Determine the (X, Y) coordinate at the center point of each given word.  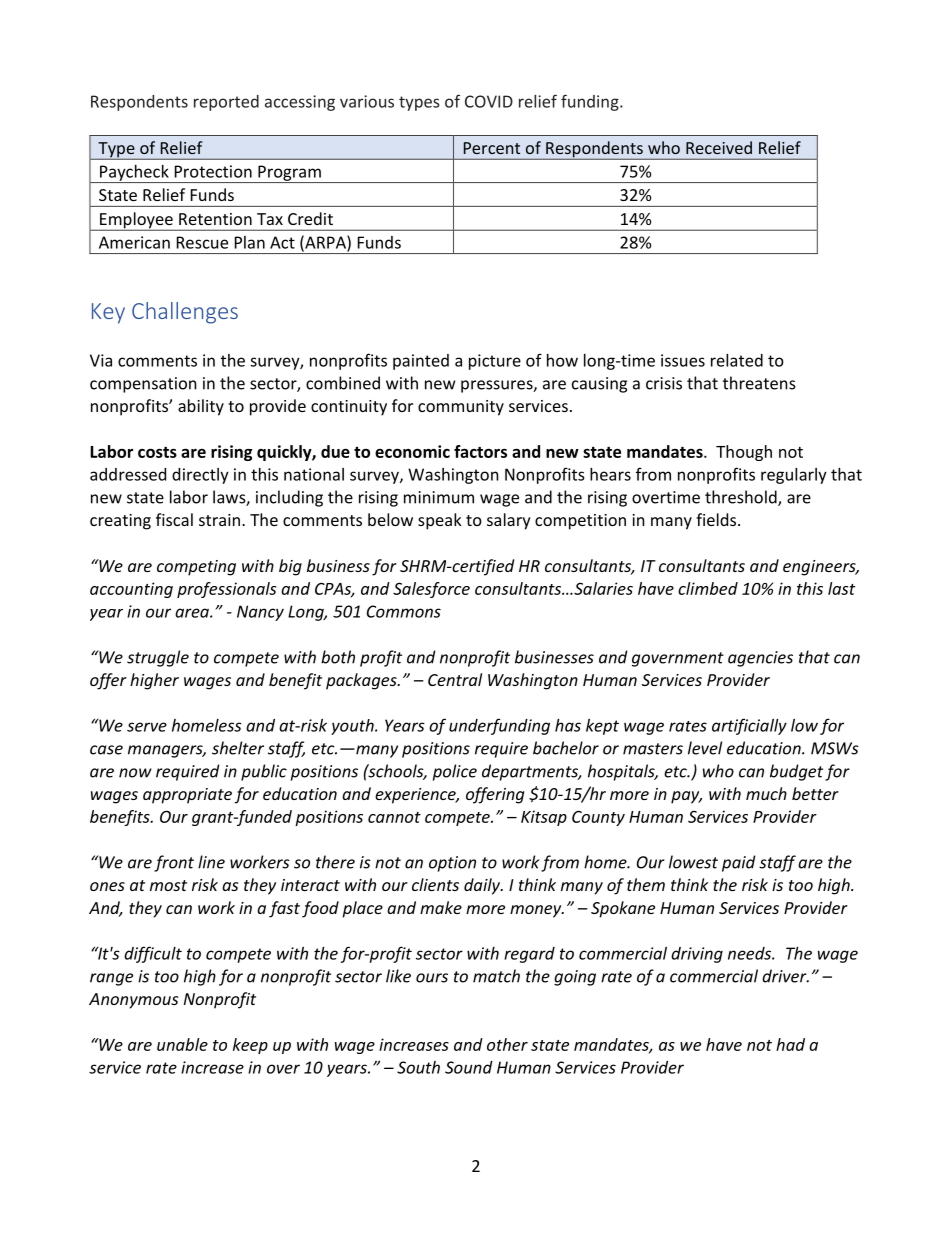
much (766, 793)
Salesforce (431, 590)
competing (196, 568)
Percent (492, 148)
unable (182, 1044)
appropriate (187, 796)
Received (719, 147)
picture (495, 362)
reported (226, 103)
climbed (708, 588)
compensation (143, 385)
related (737, 360)
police (455, 772)
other (507, 1044)
